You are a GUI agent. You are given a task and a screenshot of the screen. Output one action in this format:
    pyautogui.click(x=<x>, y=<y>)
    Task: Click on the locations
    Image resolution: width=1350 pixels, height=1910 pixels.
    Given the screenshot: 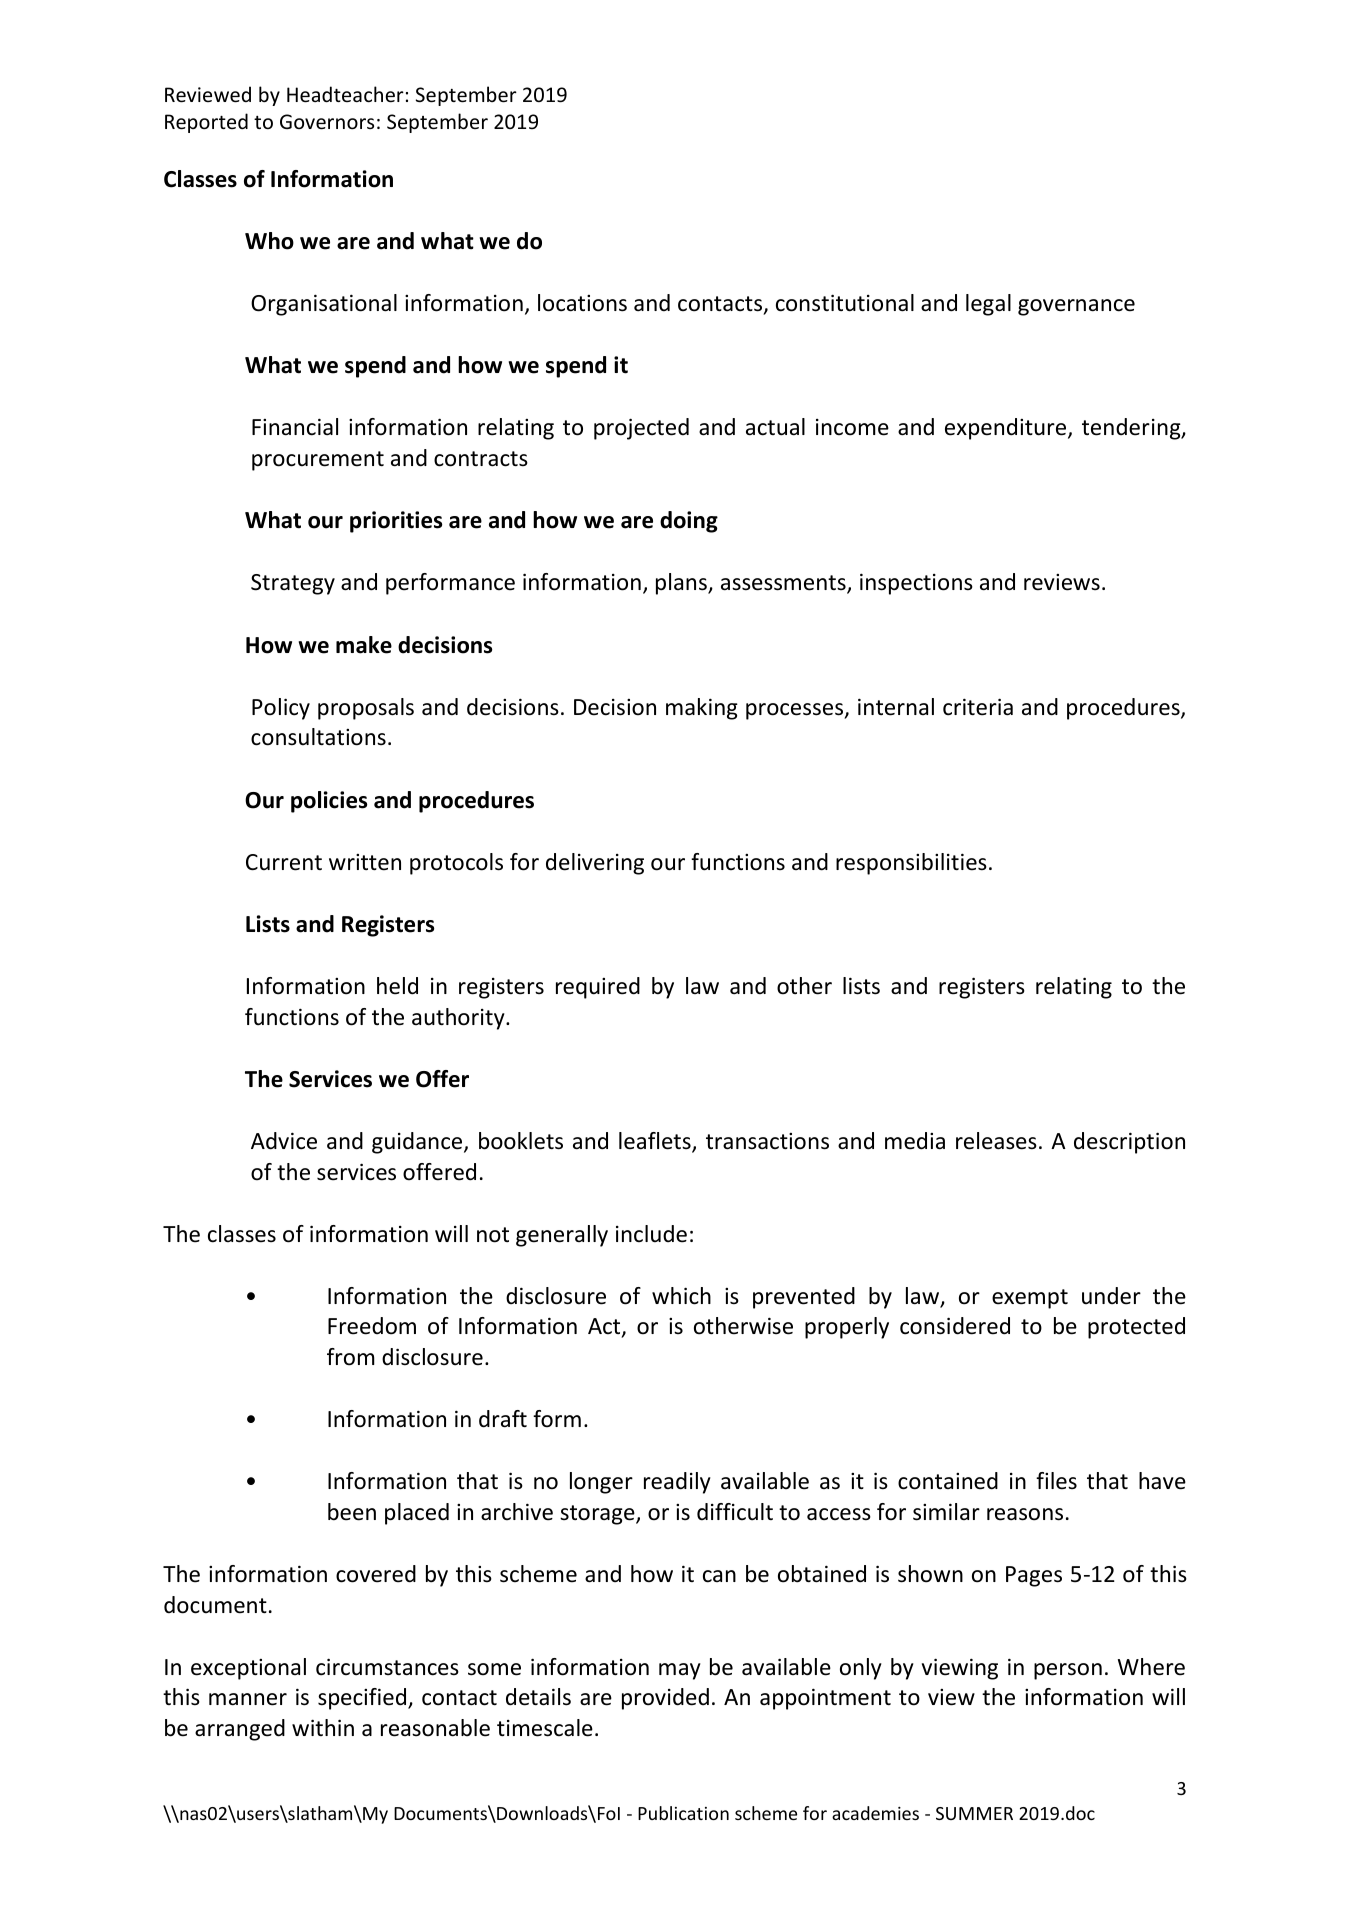 What is the action you would take?
    pyautogui.click(x=582, y=303)
